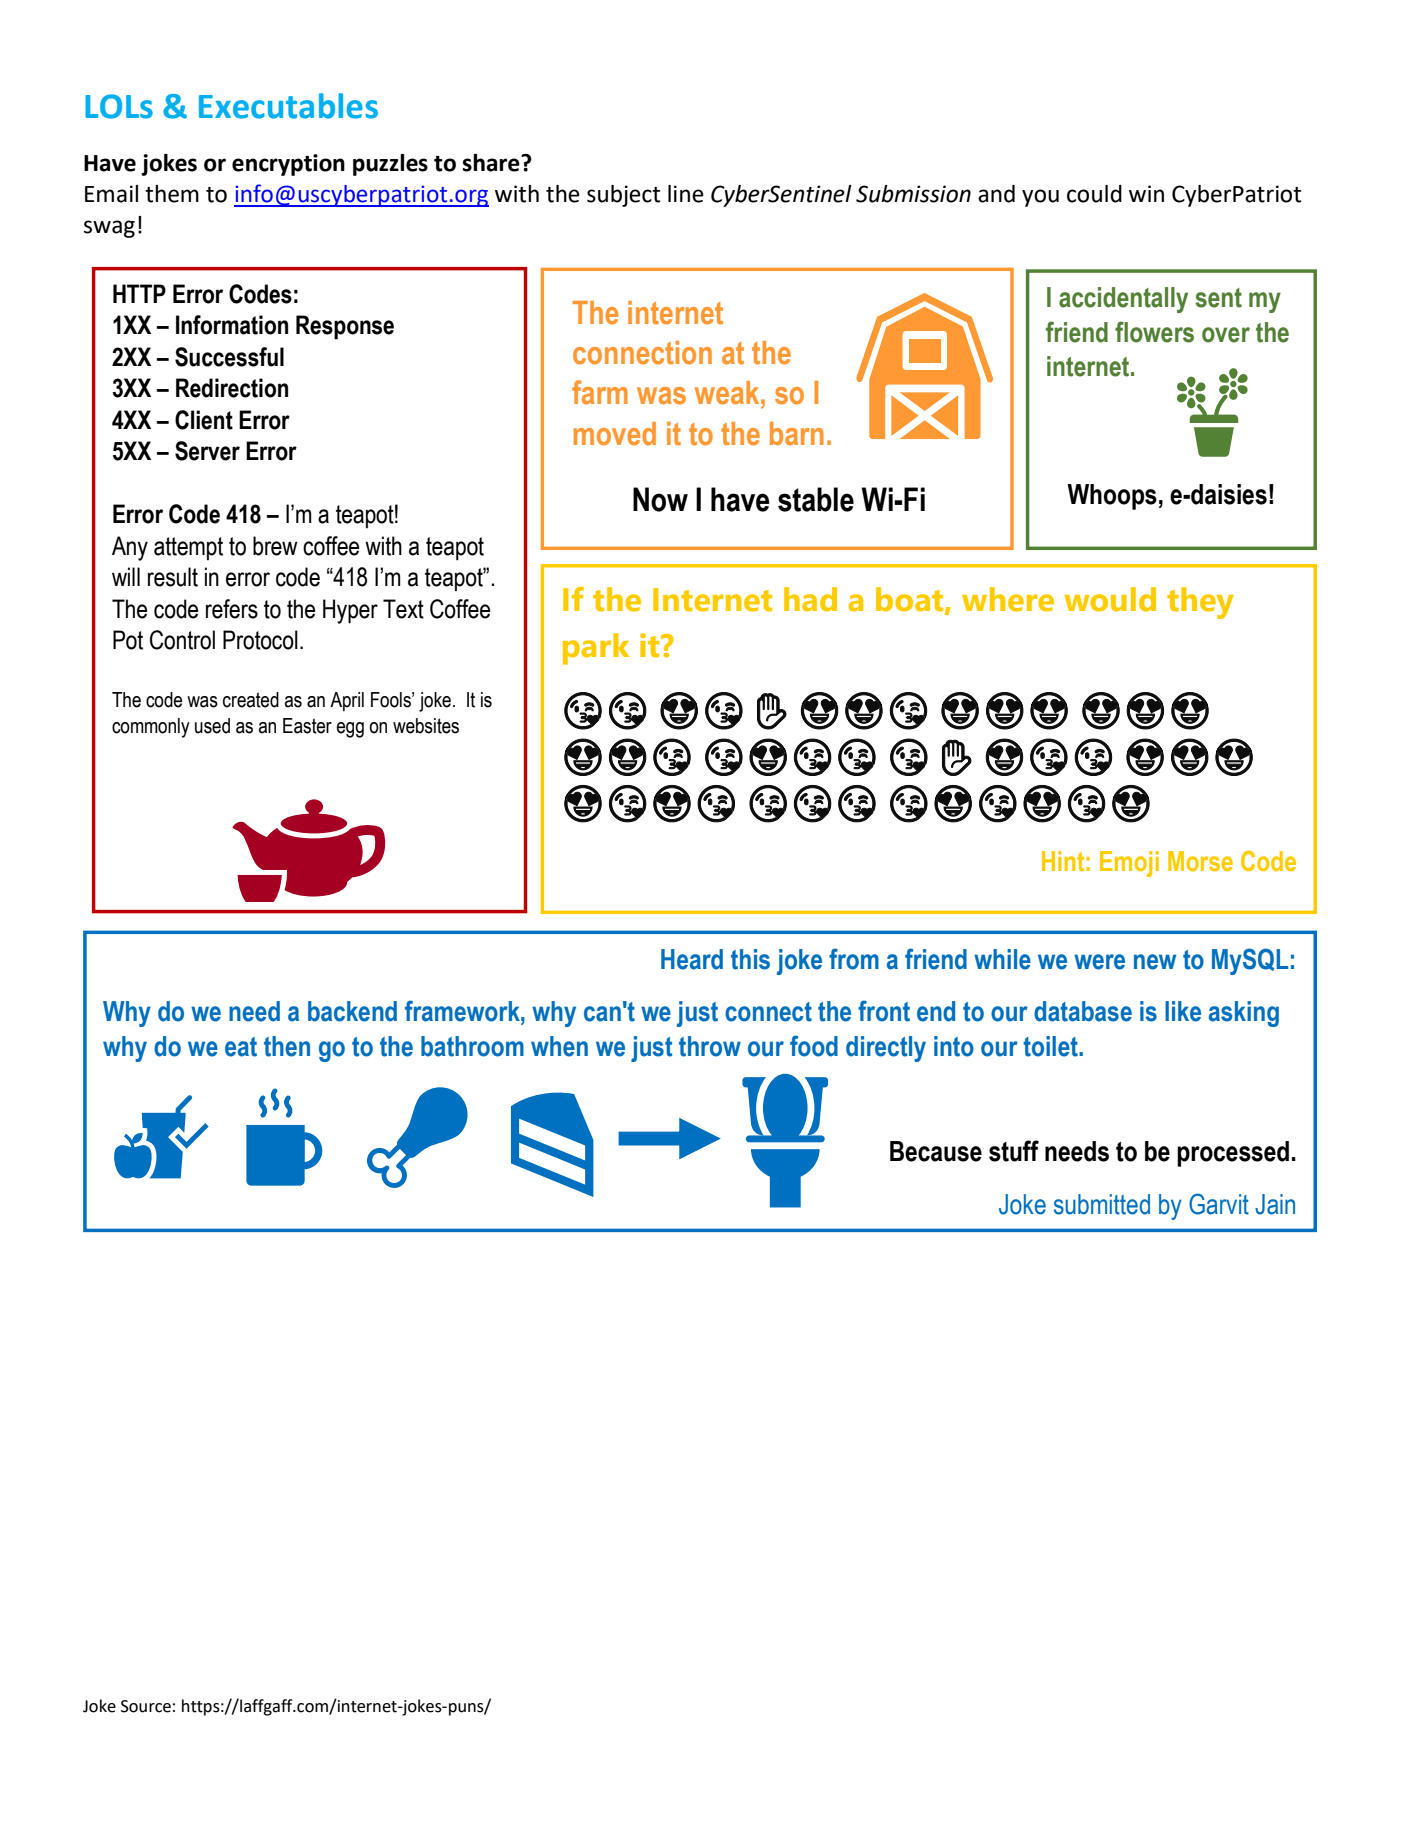 This screenshot has width=1414, height=1830. What do you see at coordinates (352, 1011) in the screenshot?
I see `backend` at bounding box center [352, 1011].
